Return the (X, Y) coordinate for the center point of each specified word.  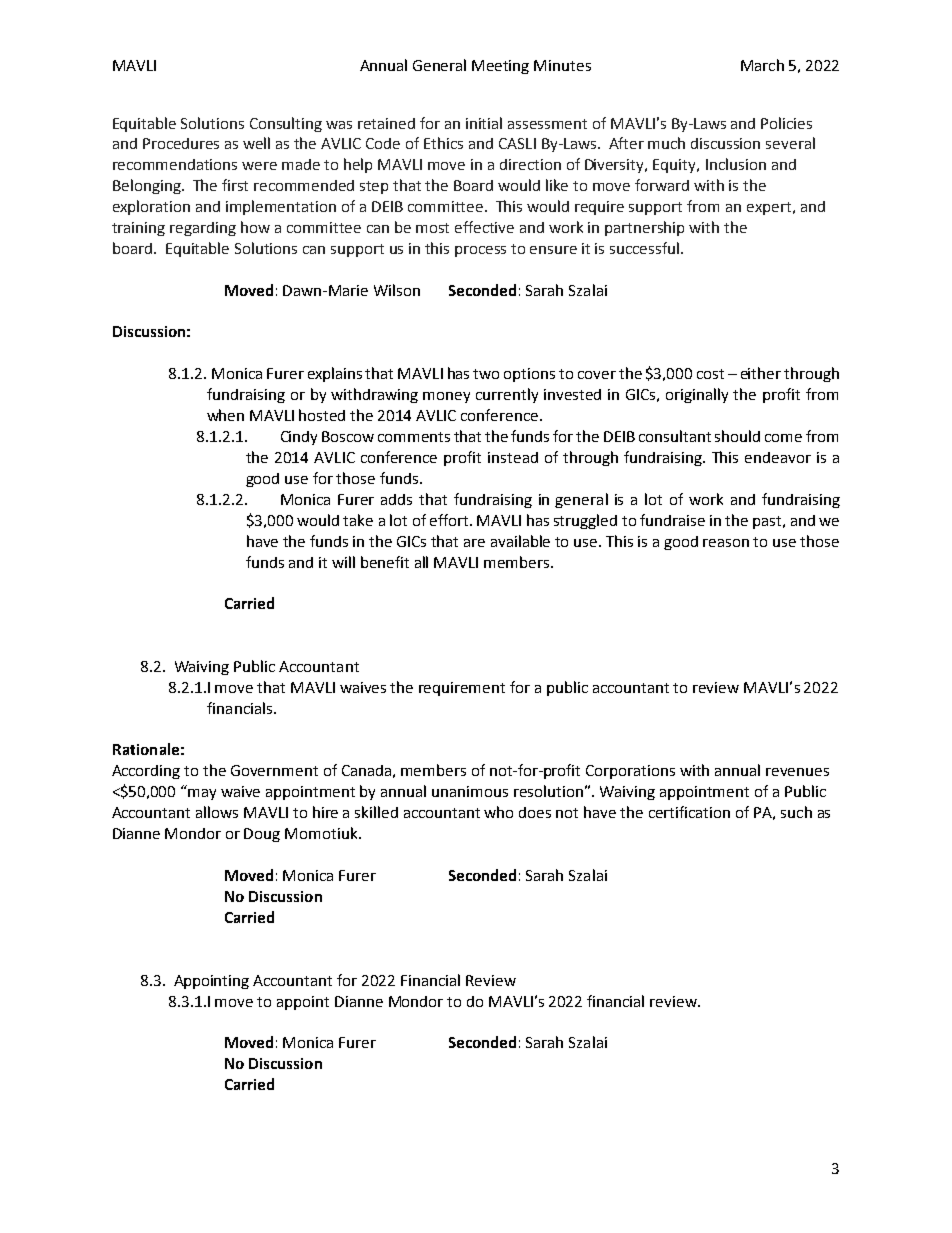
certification (689, 812)
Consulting (286, 124)
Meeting (500, 67)
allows (217, 812)
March (762, 65)
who (498, 812)
